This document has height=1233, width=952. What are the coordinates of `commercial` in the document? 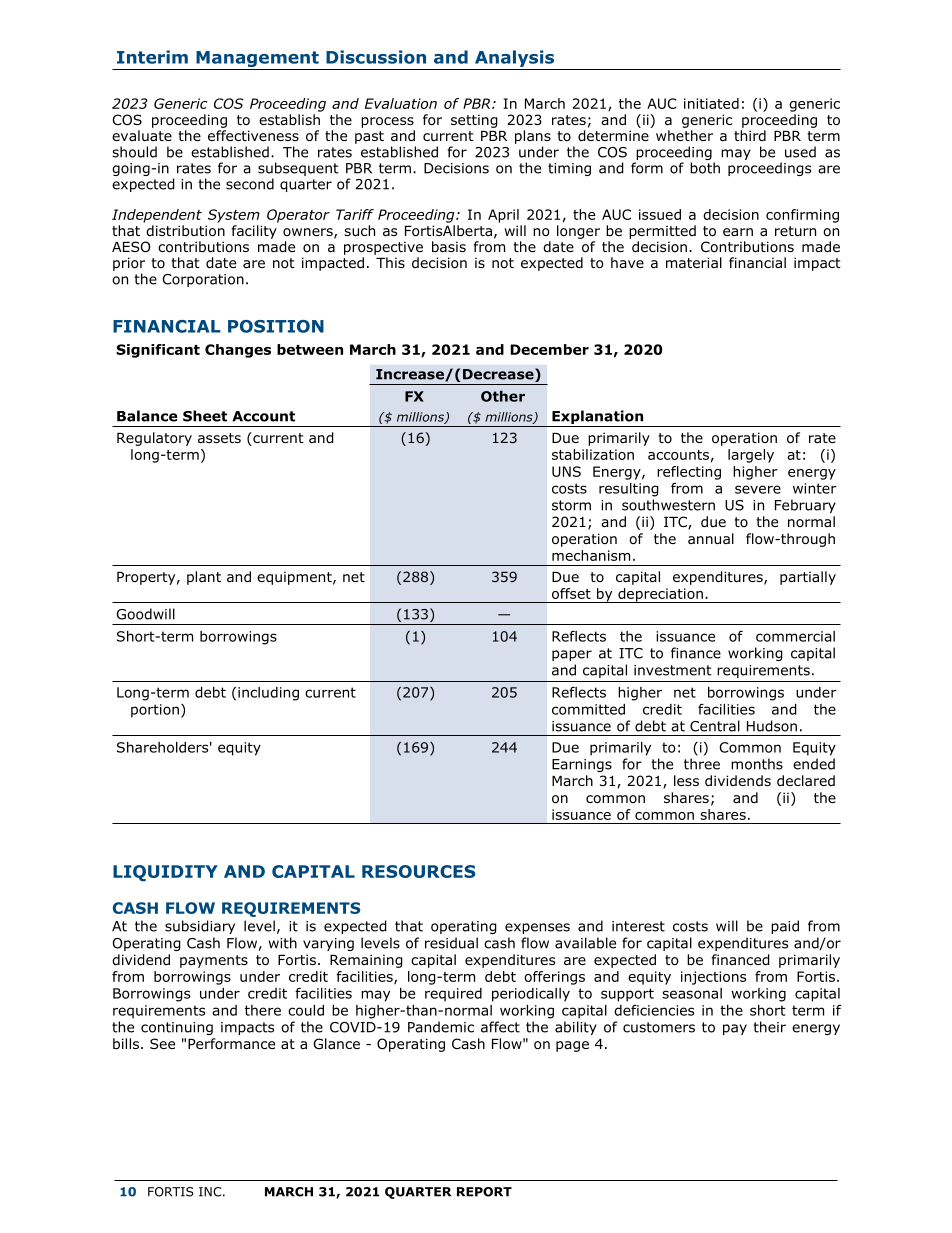 It's located at (795, 636).
